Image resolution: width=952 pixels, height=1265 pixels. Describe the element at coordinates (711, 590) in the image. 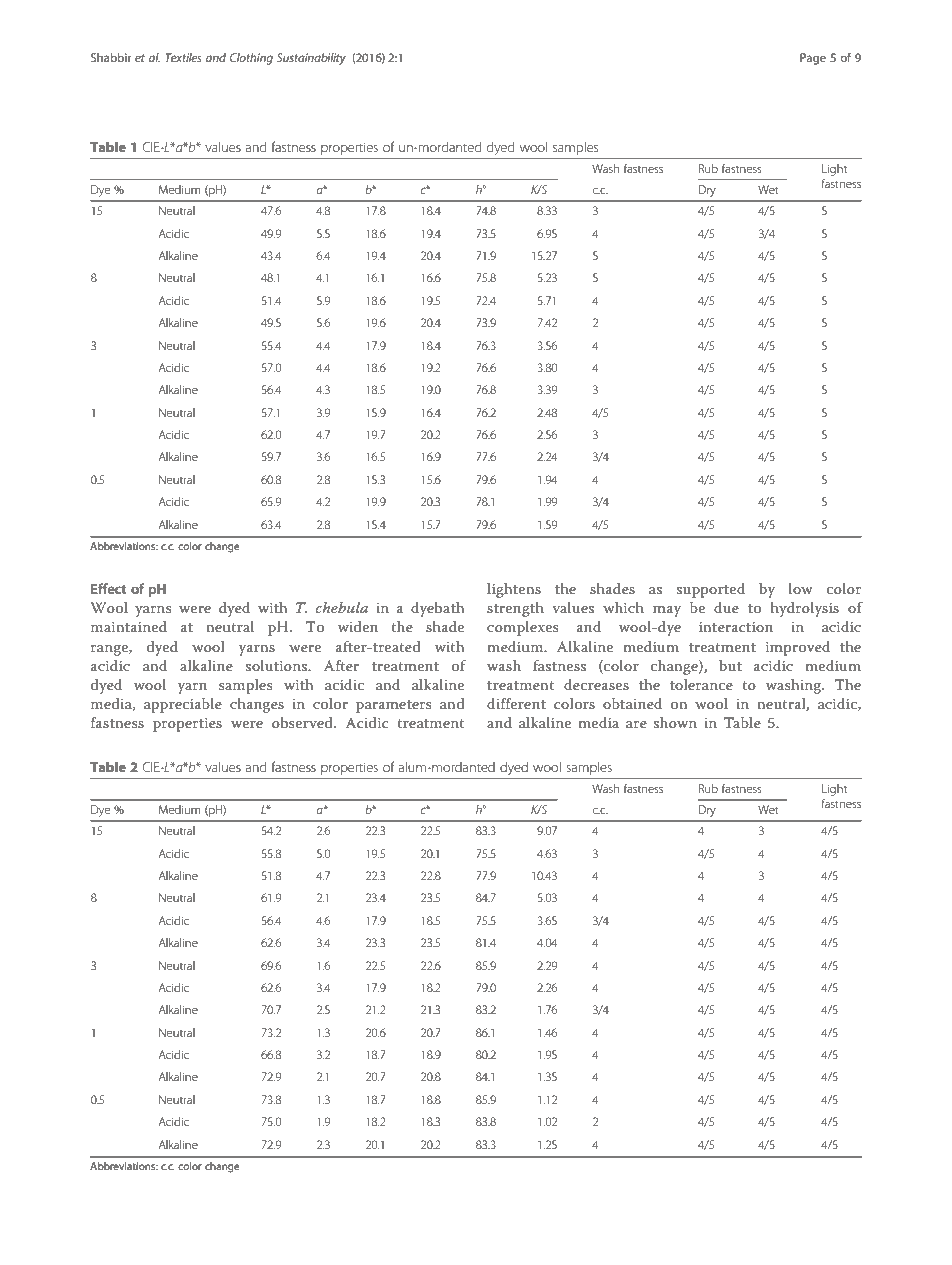

I see `supported` at that location.
